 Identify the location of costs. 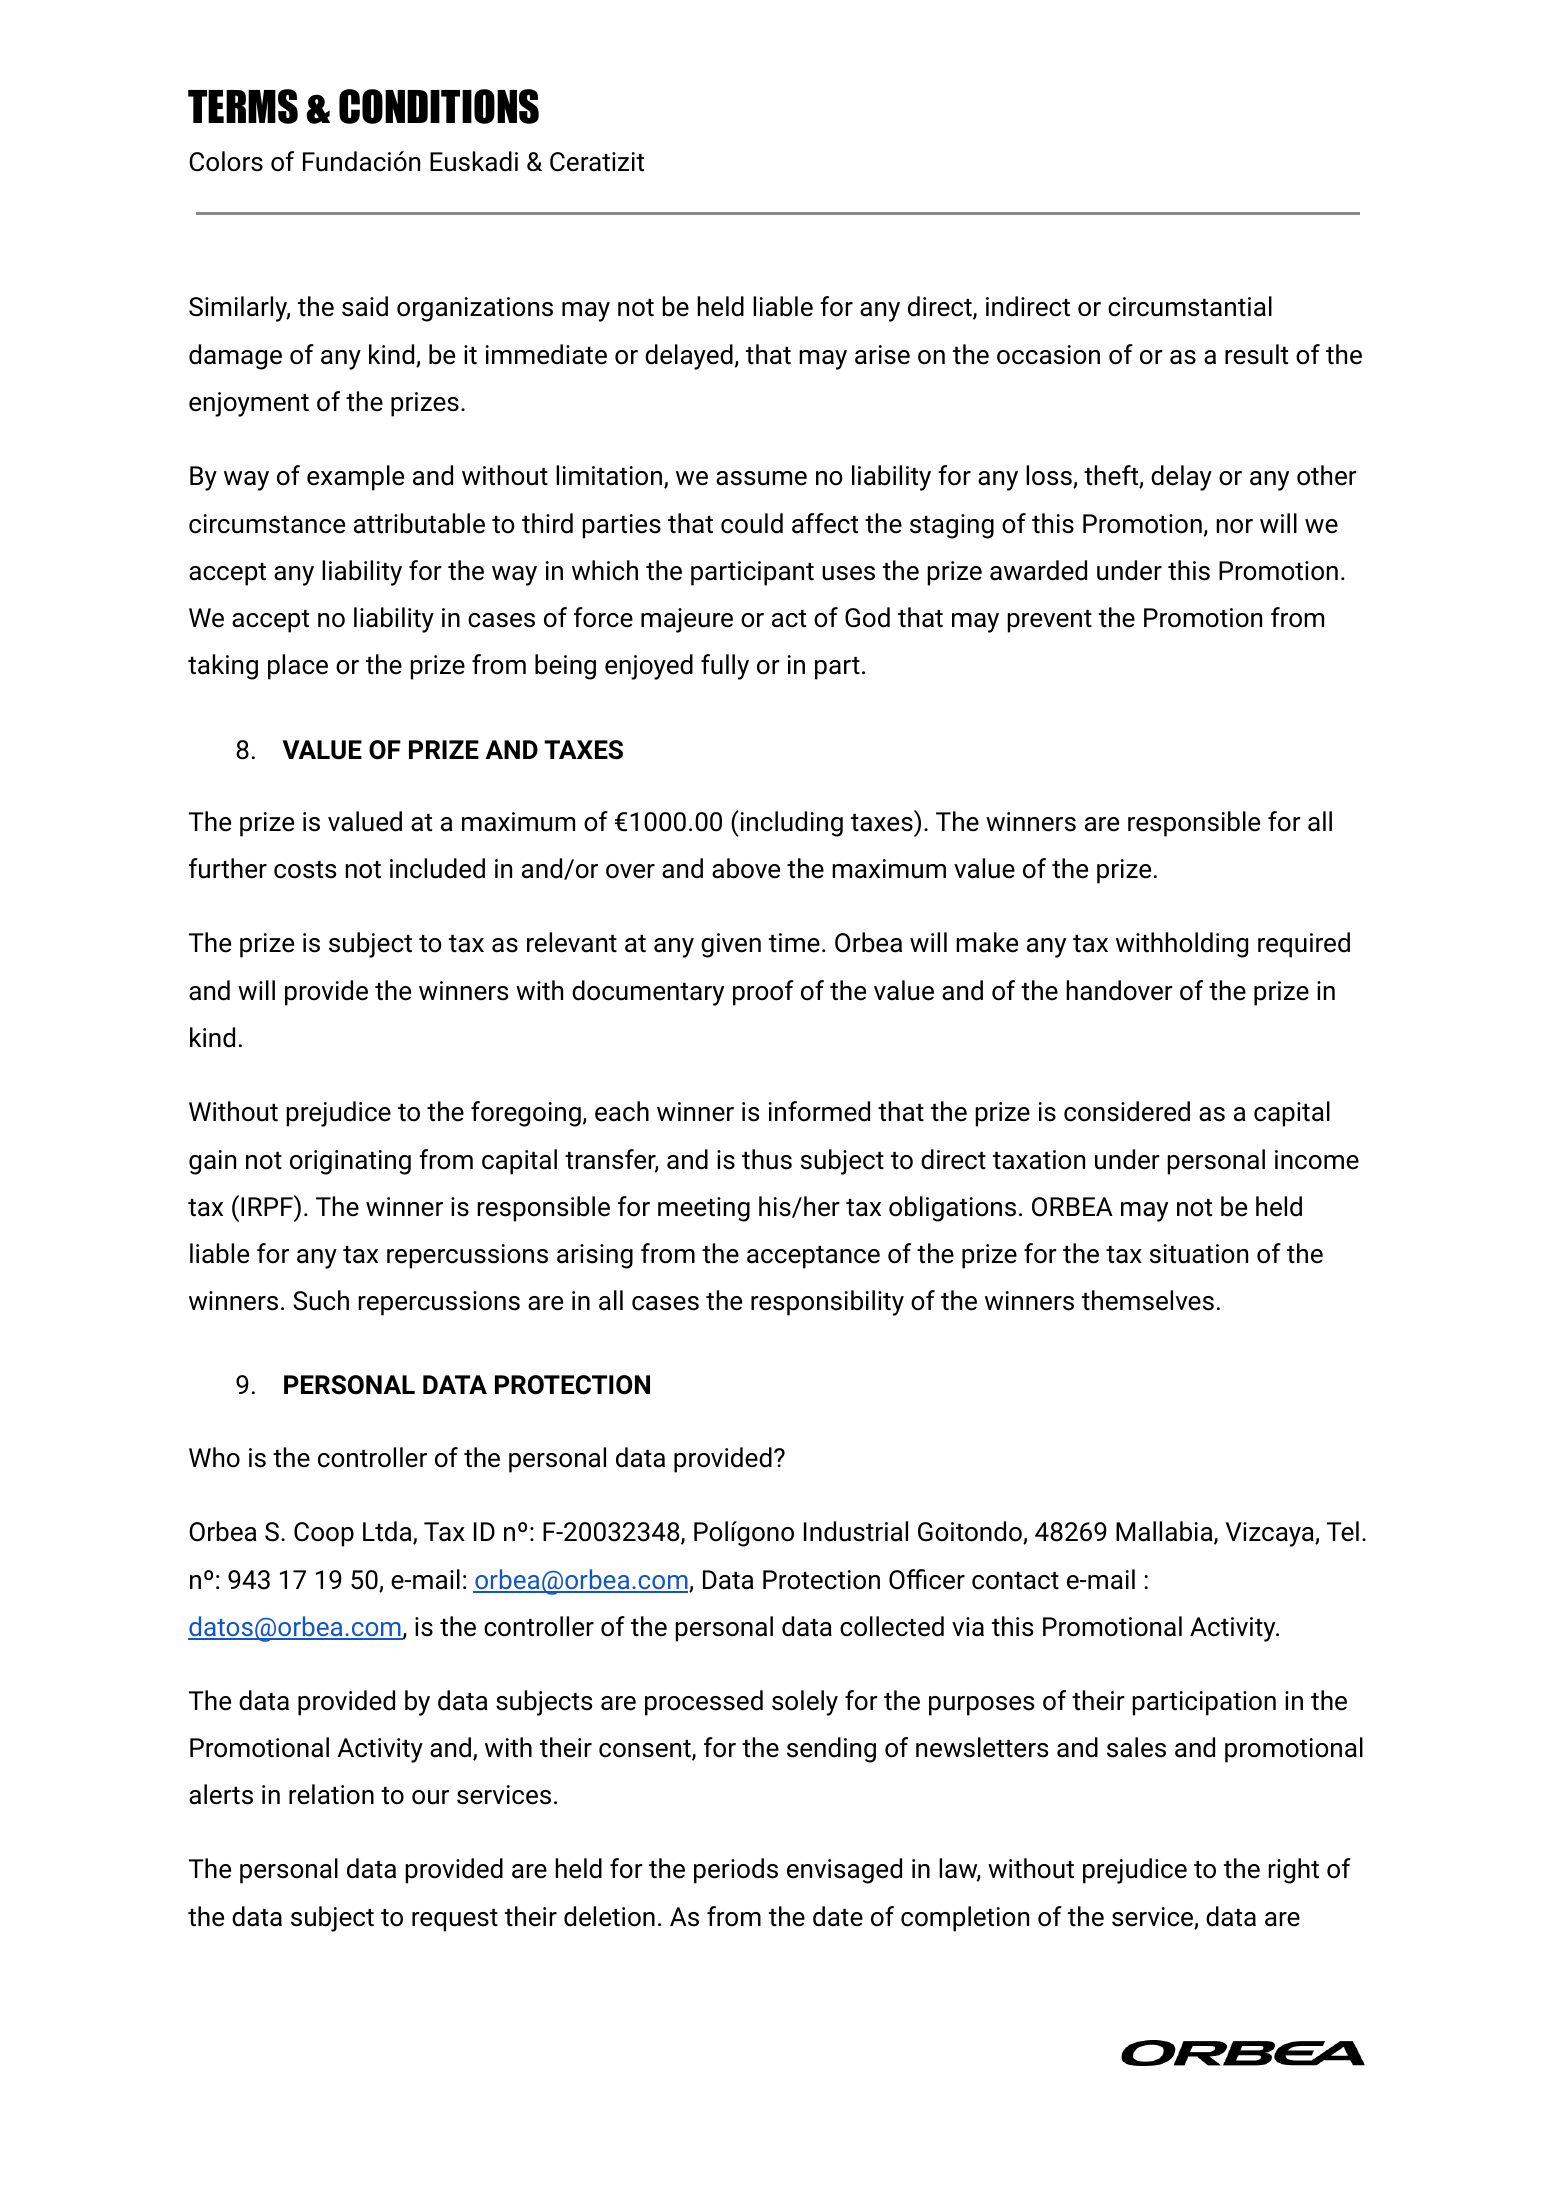
(305, 870).
